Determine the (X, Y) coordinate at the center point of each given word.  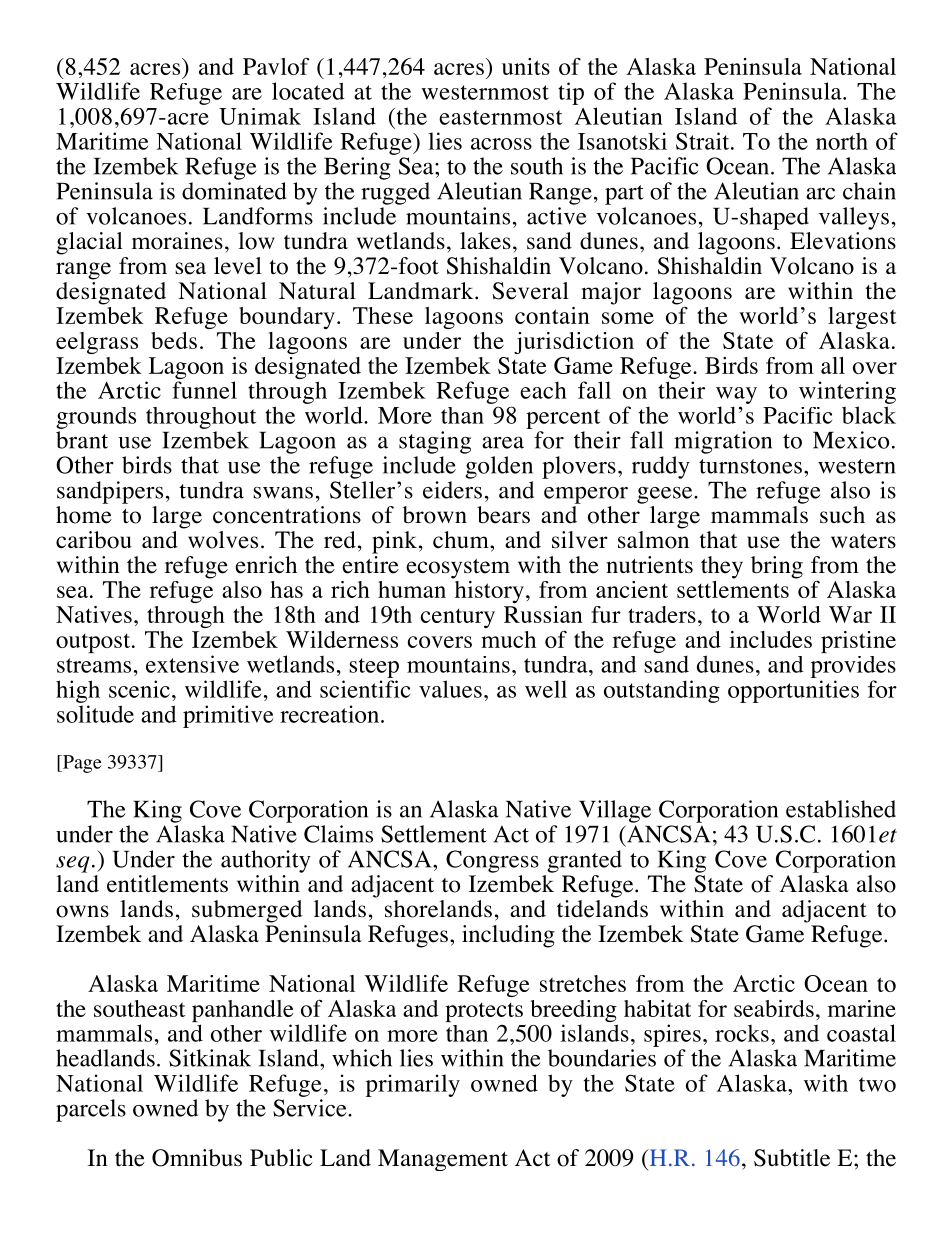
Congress (492, 861)
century (458, 618)
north (842, 141)
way (736, 395)
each (543, 390)
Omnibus (197, 1158)
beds (174, 340)
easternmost (500, 117)
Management (443, 1160)
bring (777, 567)
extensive (192, 664)
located (308, 91)
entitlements (167, 884)
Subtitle (792, 1158)
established (841, 809)
